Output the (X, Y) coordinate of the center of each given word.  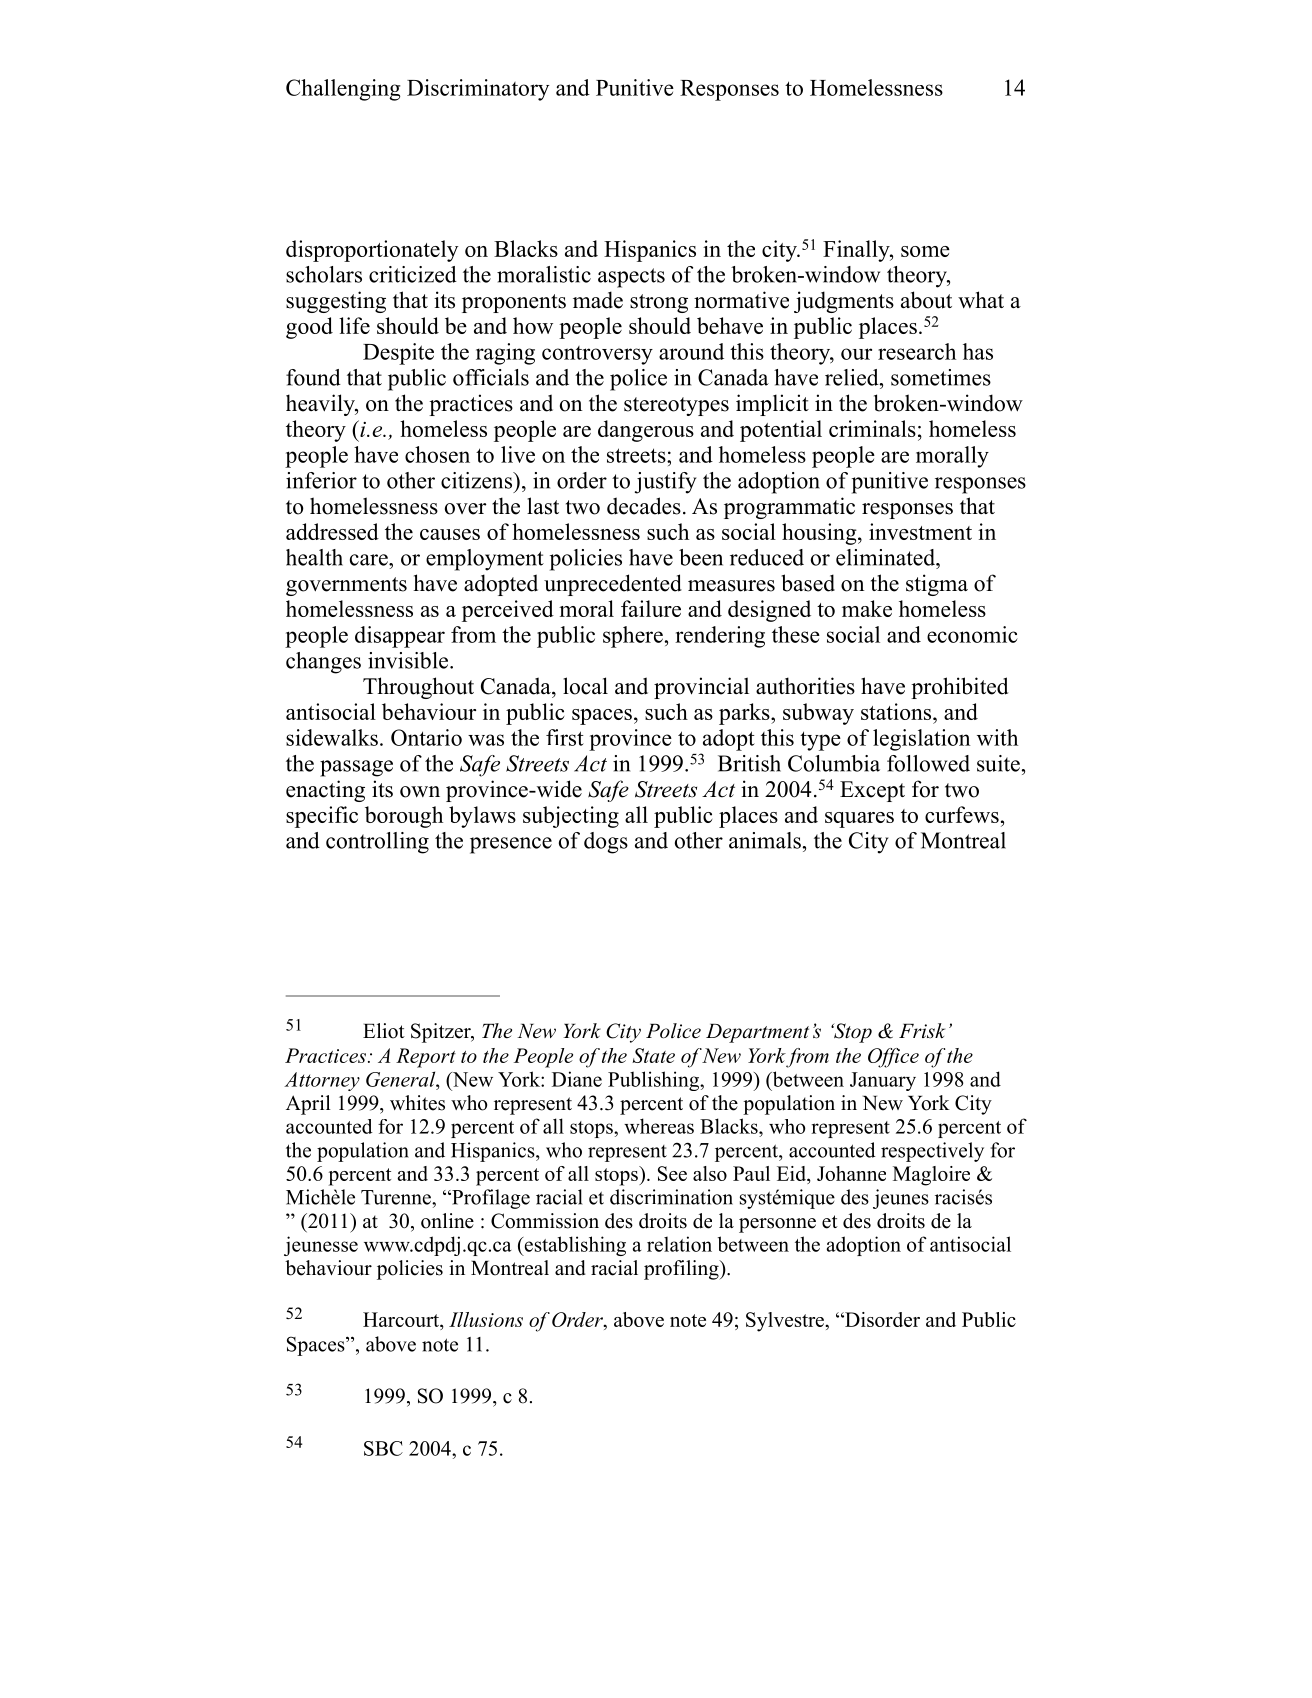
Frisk (922, 1031)
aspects (631, 278)
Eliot (384, 1031)
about (926, 300)
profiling (682, 1270)
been (701, 557)
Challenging (343, 90)
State (653, 1055)
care (370, 560)
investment (920, 531)
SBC (383, 1448)
